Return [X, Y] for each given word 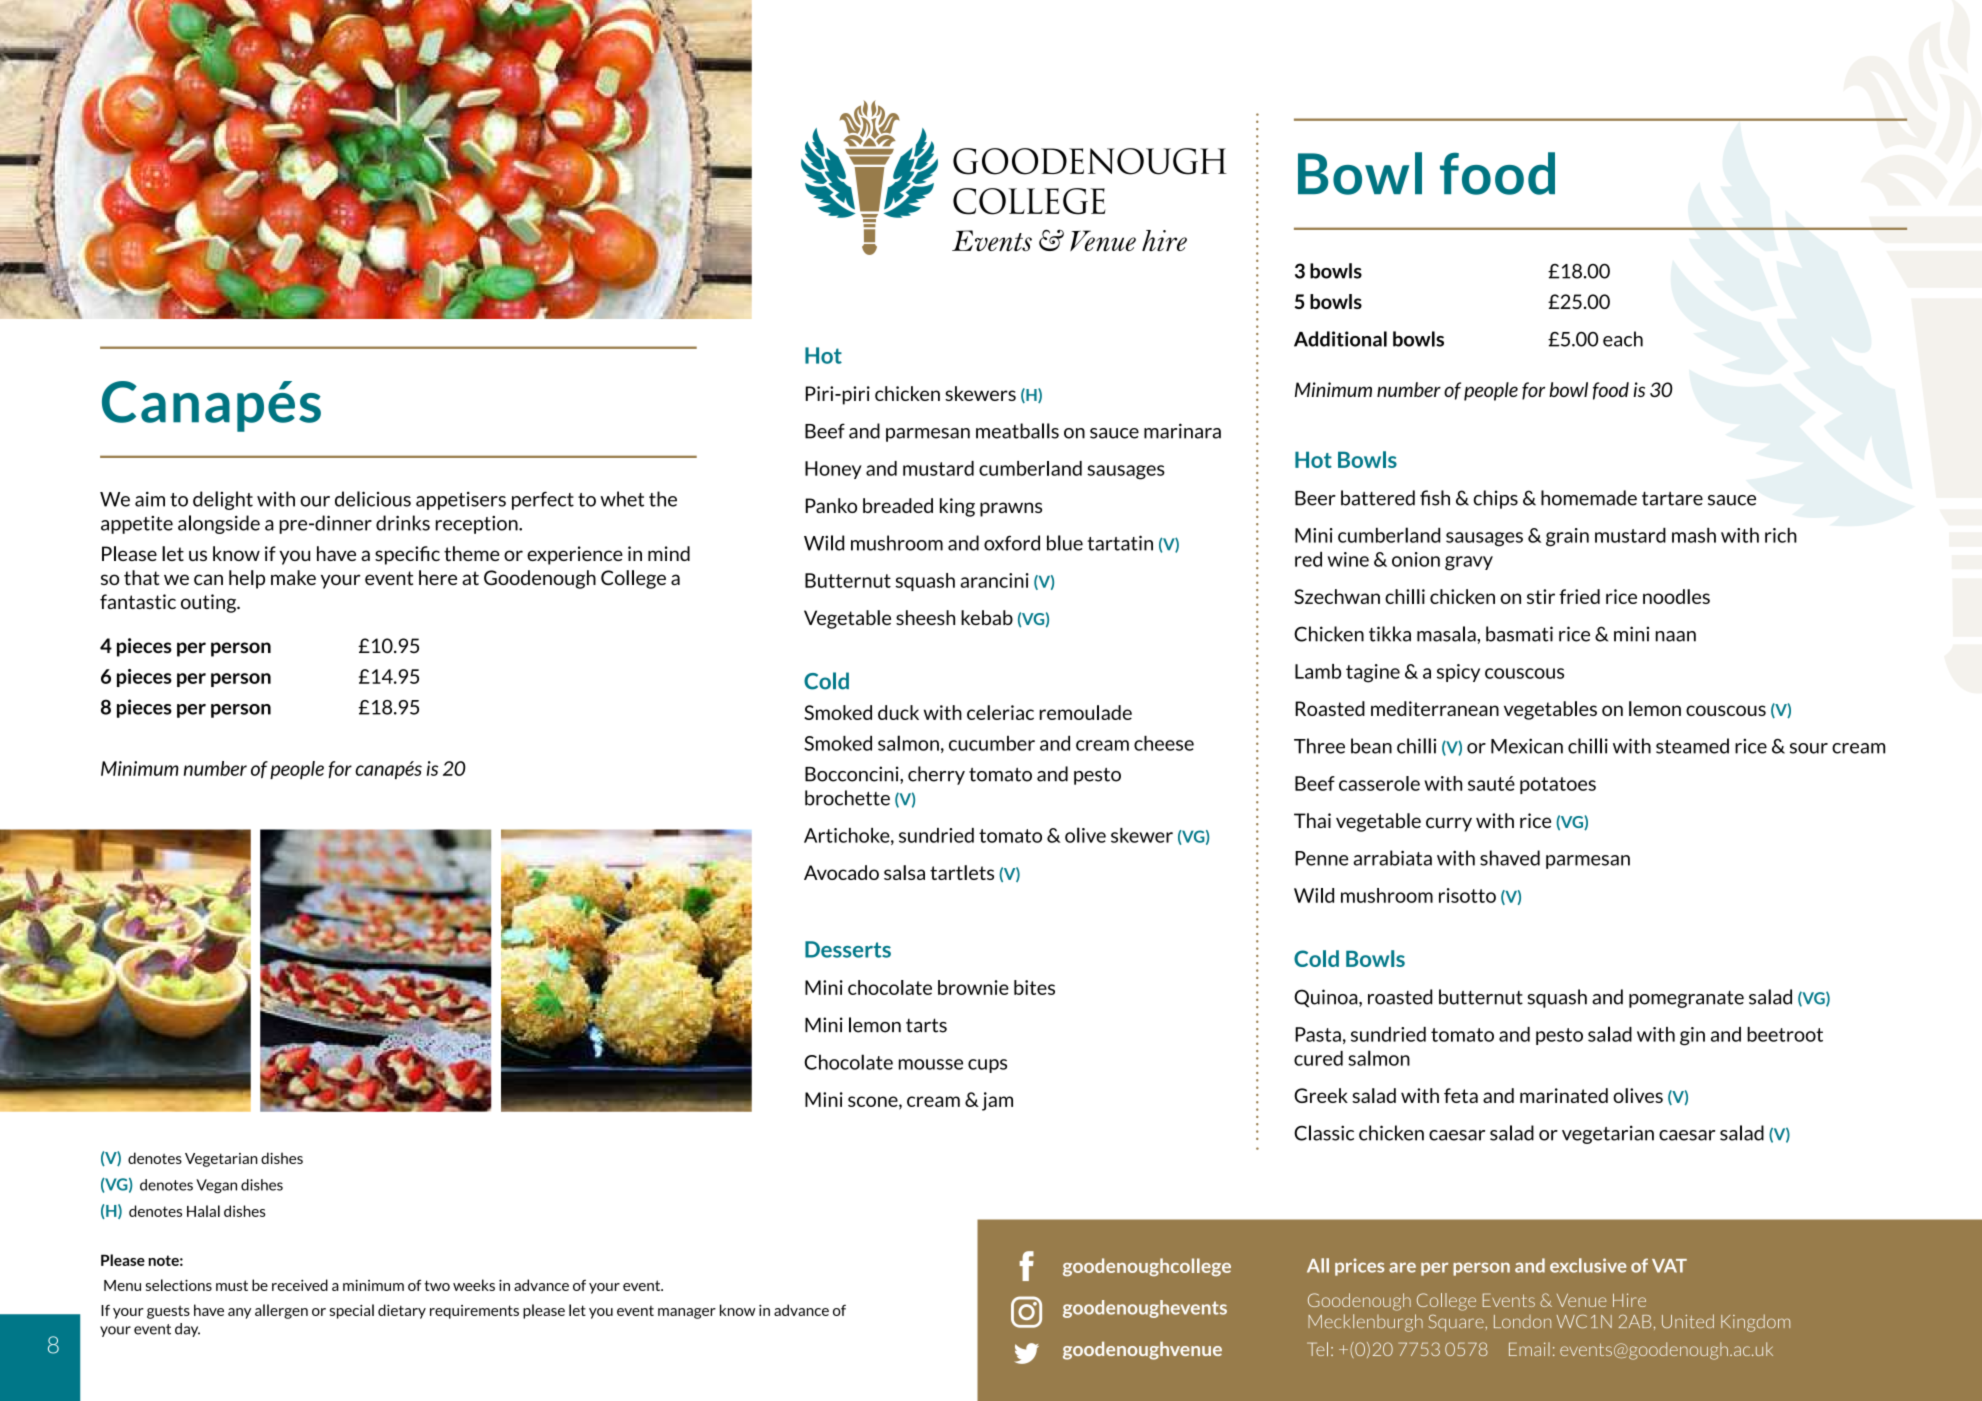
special [352, 1311]
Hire [1629, 1300]
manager [687, 1313]
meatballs [1017, 431]
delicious [373, 499]
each [1623, 339]
